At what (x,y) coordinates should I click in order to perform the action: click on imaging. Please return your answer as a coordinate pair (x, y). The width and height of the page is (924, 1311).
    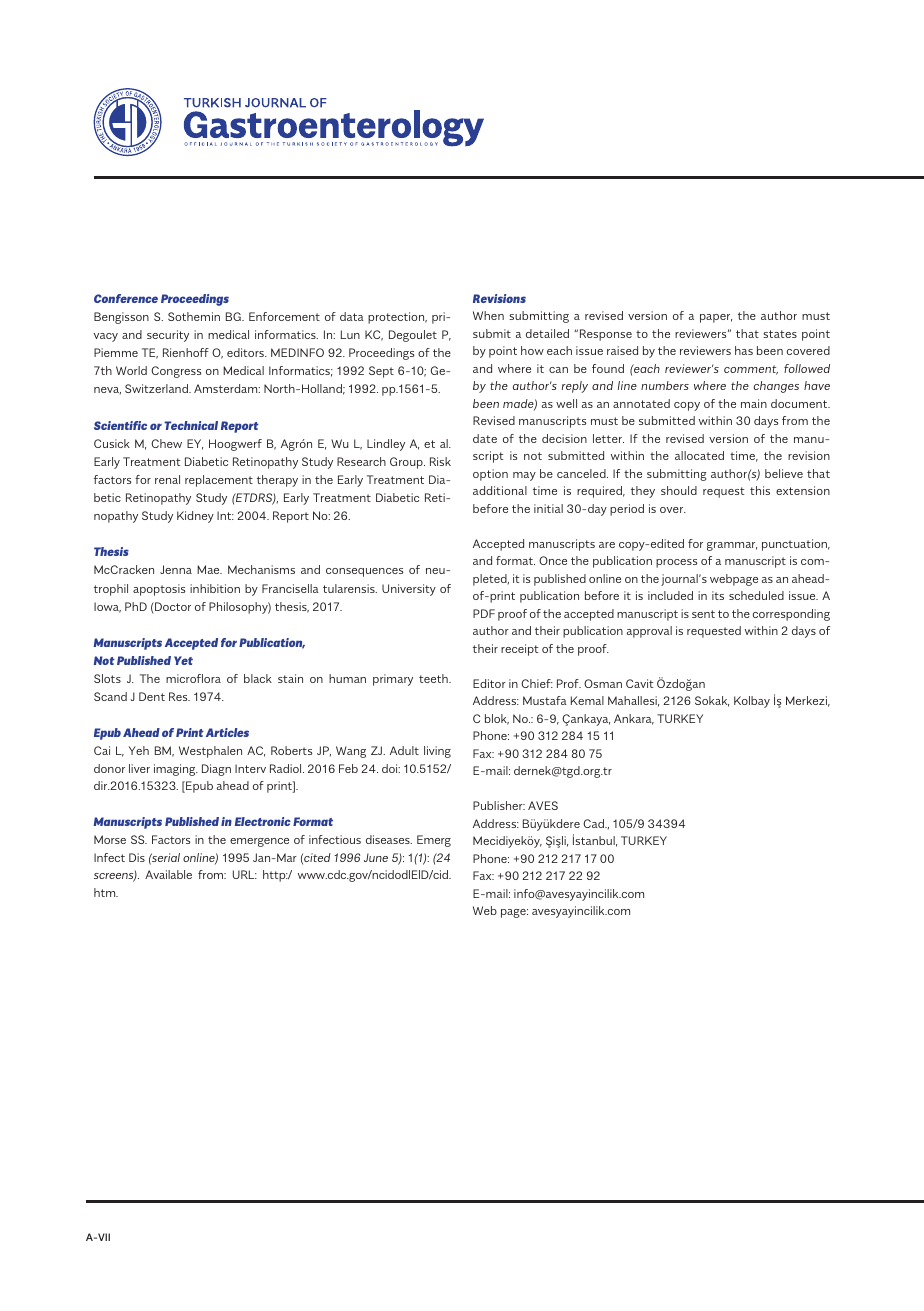
    Looking at the image, I should click on (176, 770).
